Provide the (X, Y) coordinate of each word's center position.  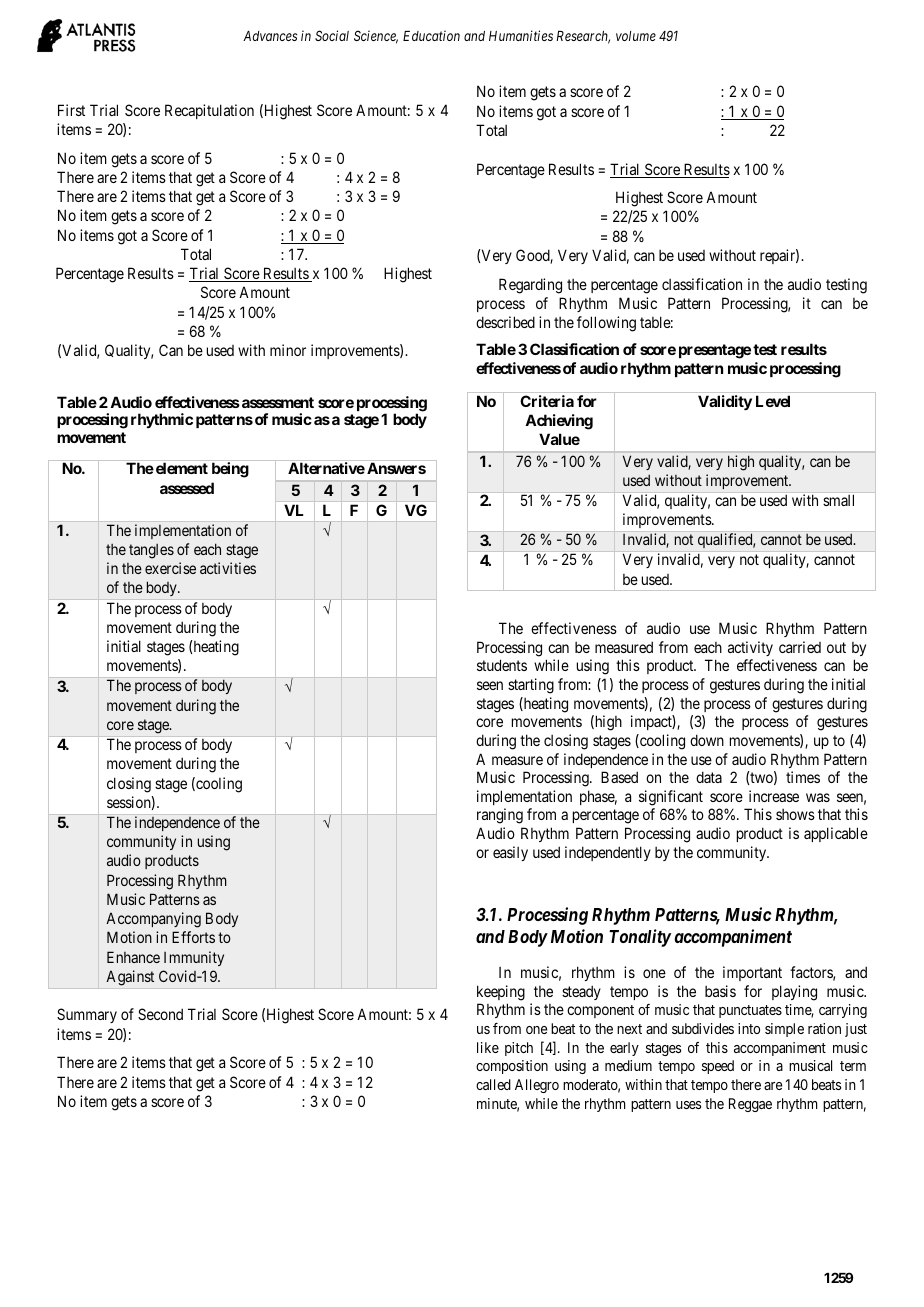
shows (795, 814)
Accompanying (153, 920)
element (182, 468)
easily (510, 853)
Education (431, 35)
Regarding (530, 286)
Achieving (559, 422)
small (838, 500)
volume (636, 36)
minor (288, 350)
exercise (170, 568)
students (502, 665)
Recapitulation (209, 111)
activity (750, 648)
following (606, 324)
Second (160, 1014)
